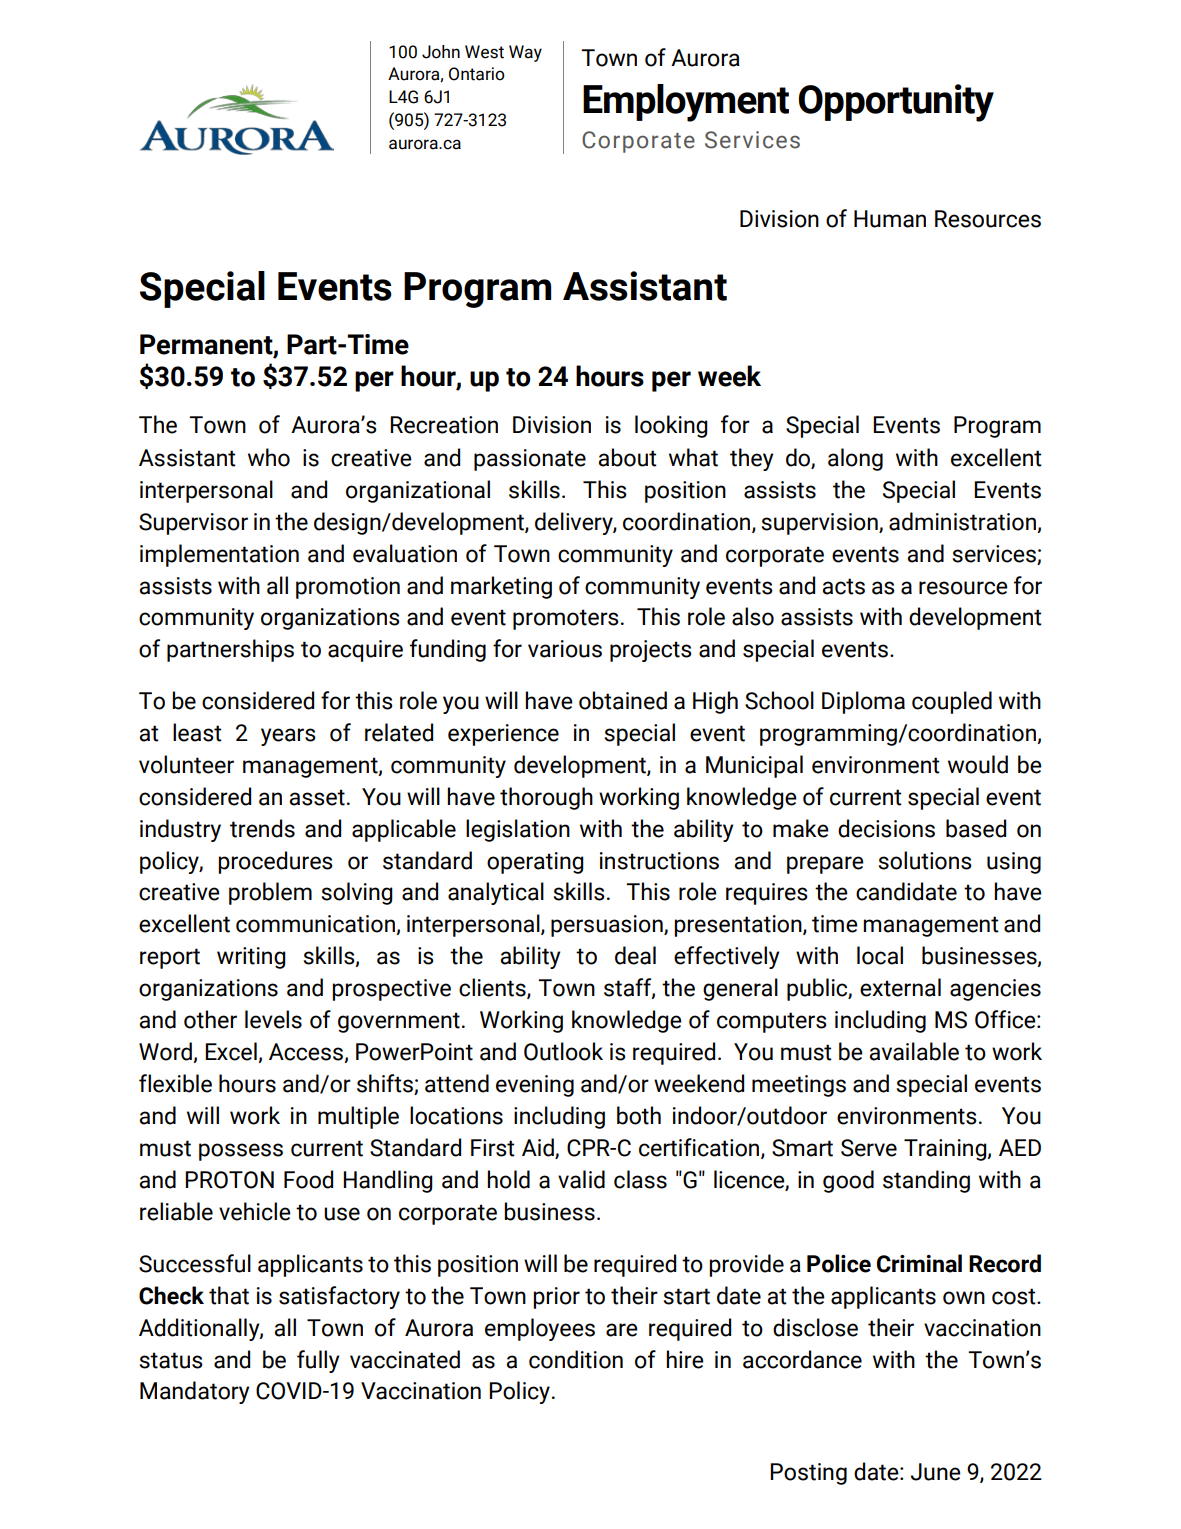 The image size is (1181, 1529). Describe the element at coordinates (194, 1392) in the page. I see `Mandatory` at that location.
